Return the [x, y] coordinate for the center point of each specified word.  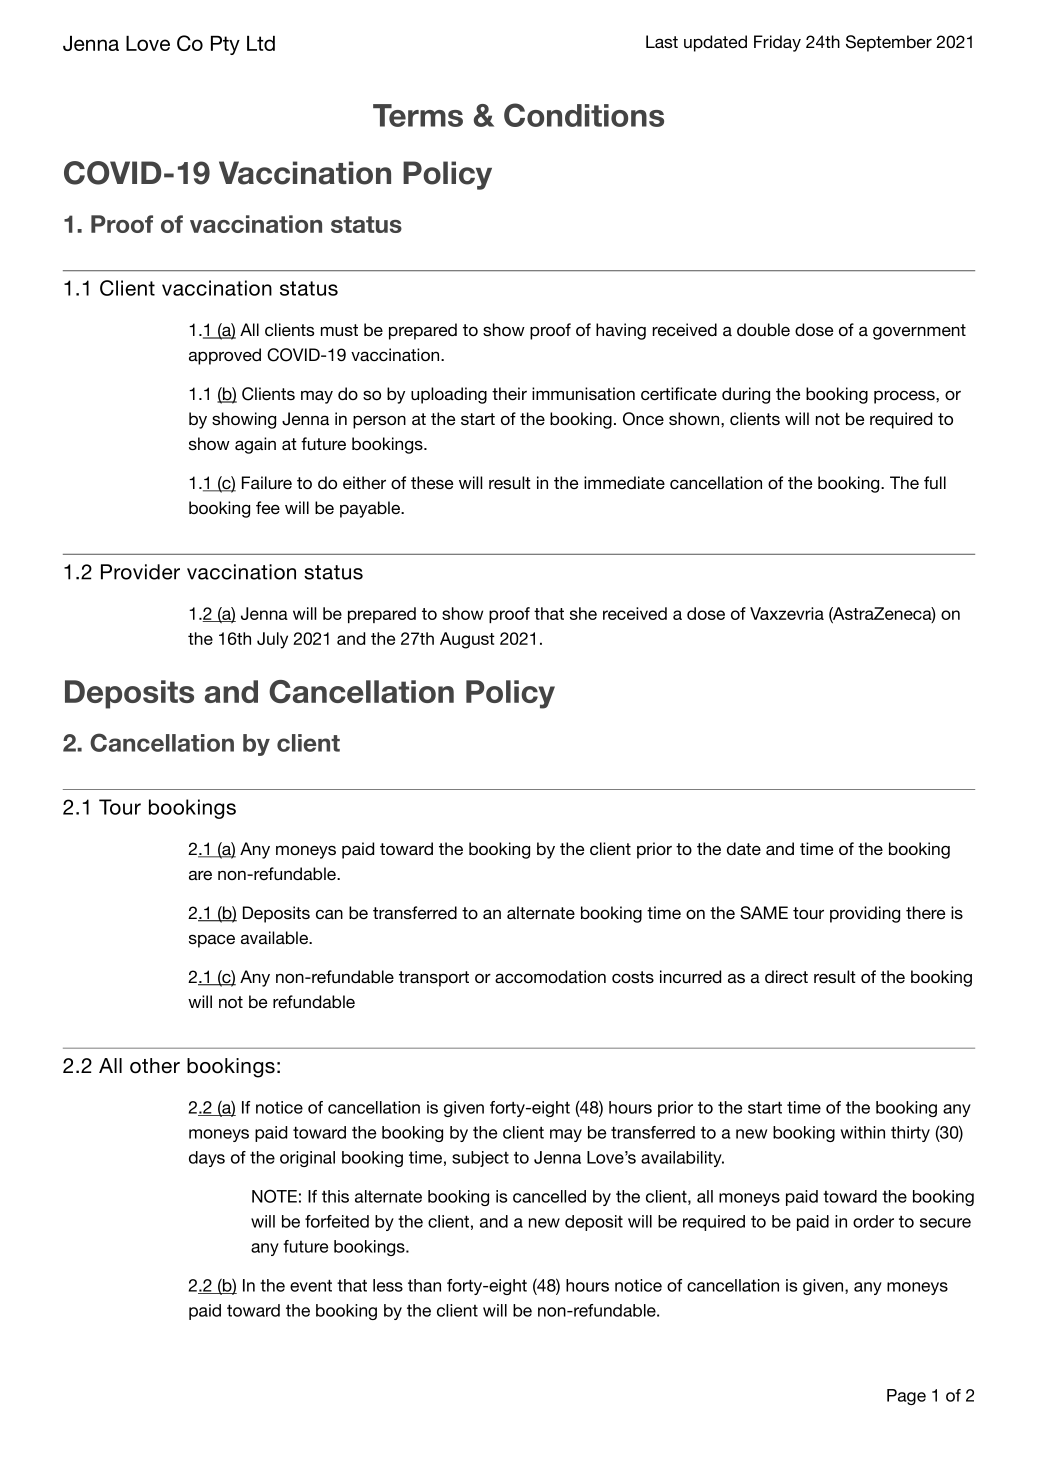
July [272, 640]
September [889, 43]
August [467, 640]
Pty [225, 45]
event [311, 1285]
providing [865, 914]
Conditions [584, 115]
